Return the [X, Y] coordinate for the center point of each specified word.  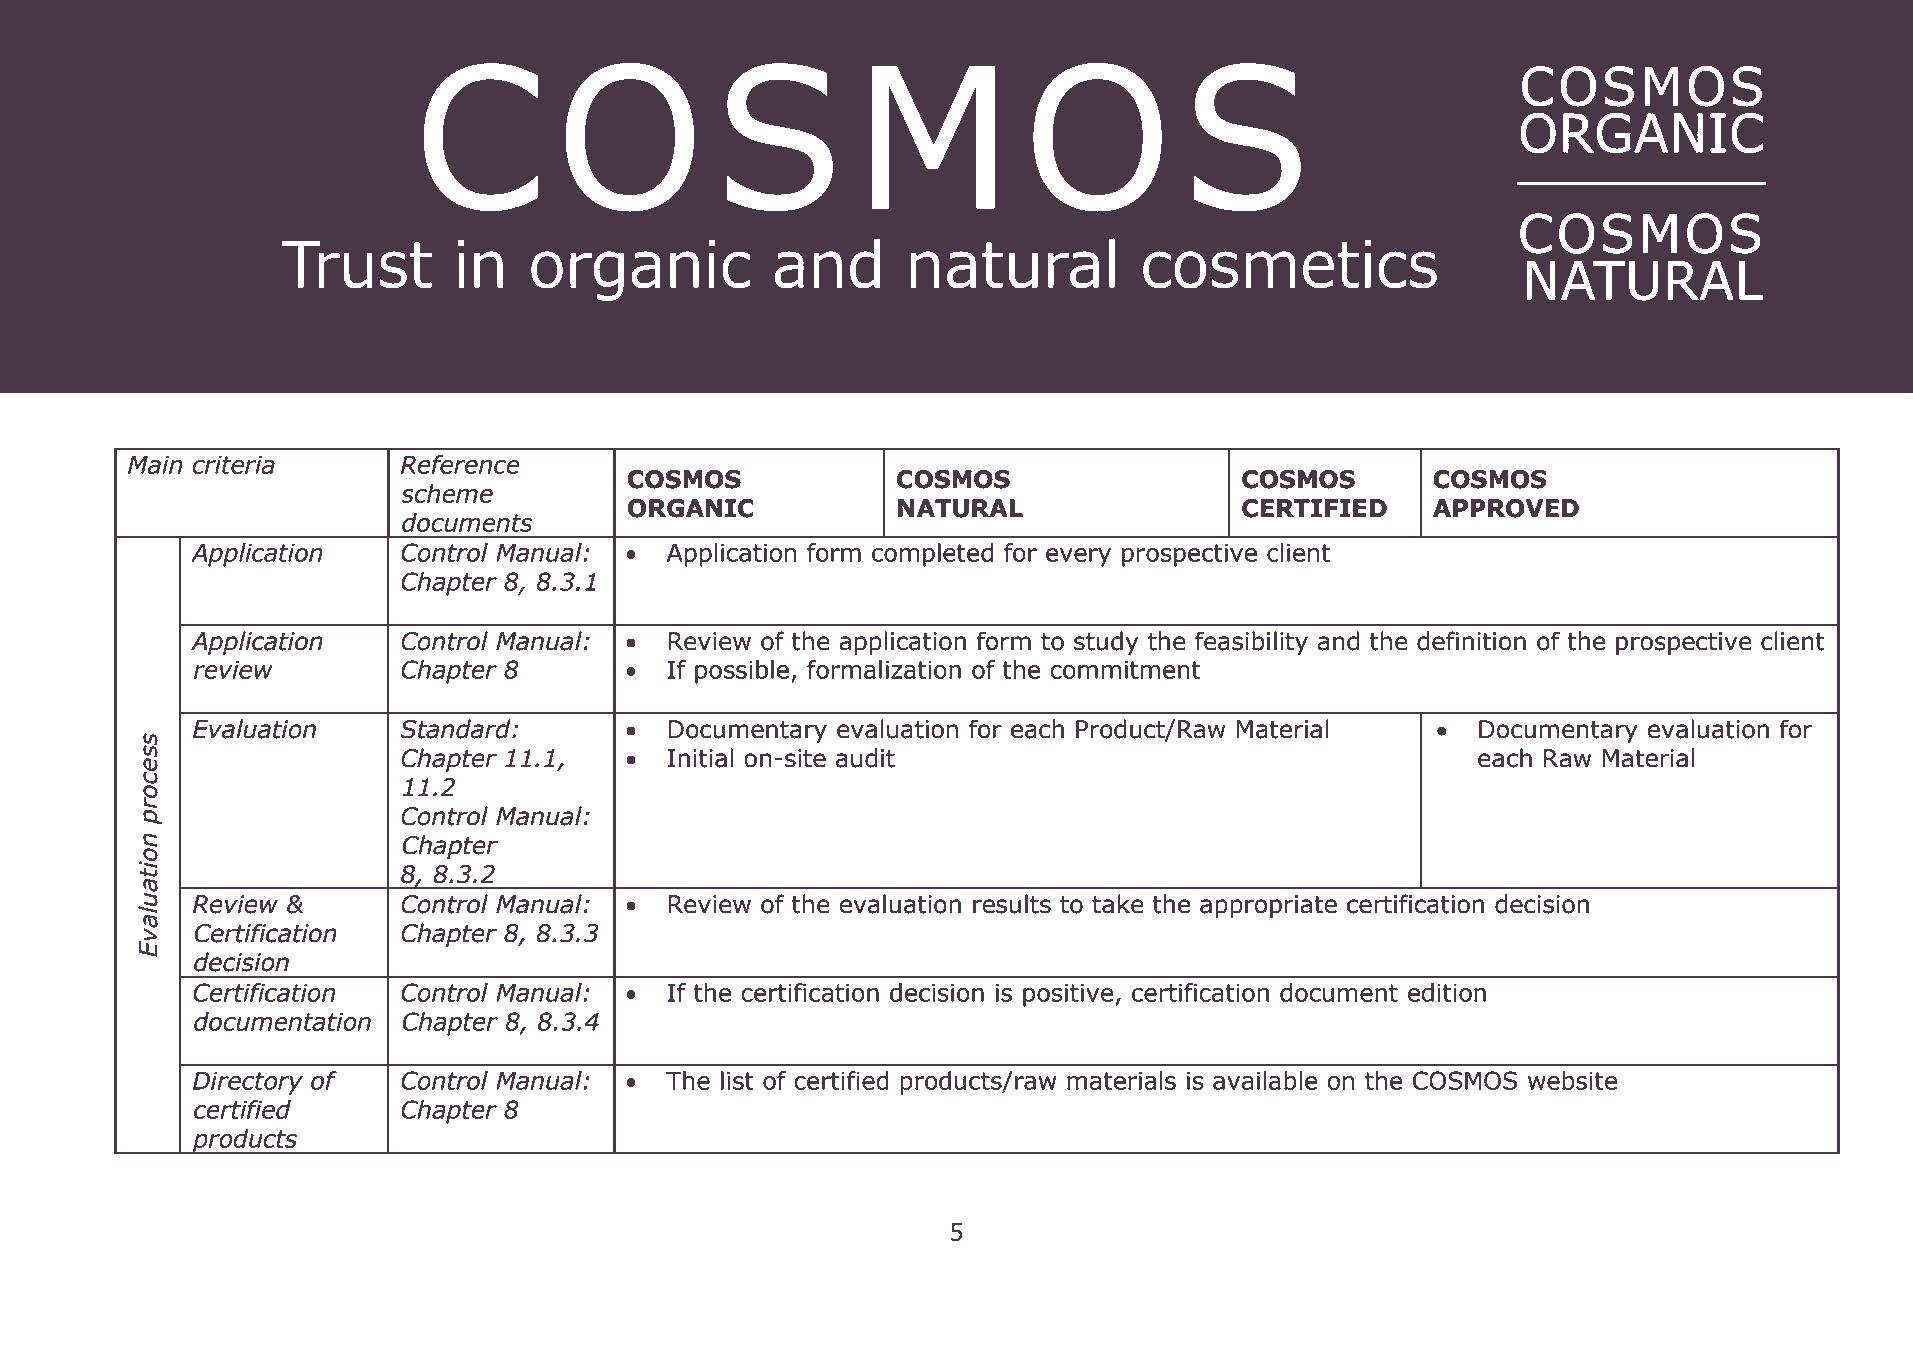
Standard [457, 729]
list [737, 1080]
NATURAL [960, 508]
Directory [248, 1083]
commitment [1125, 669]
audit [865, 758]
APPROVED [1506, 508]
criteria [233, 465]
